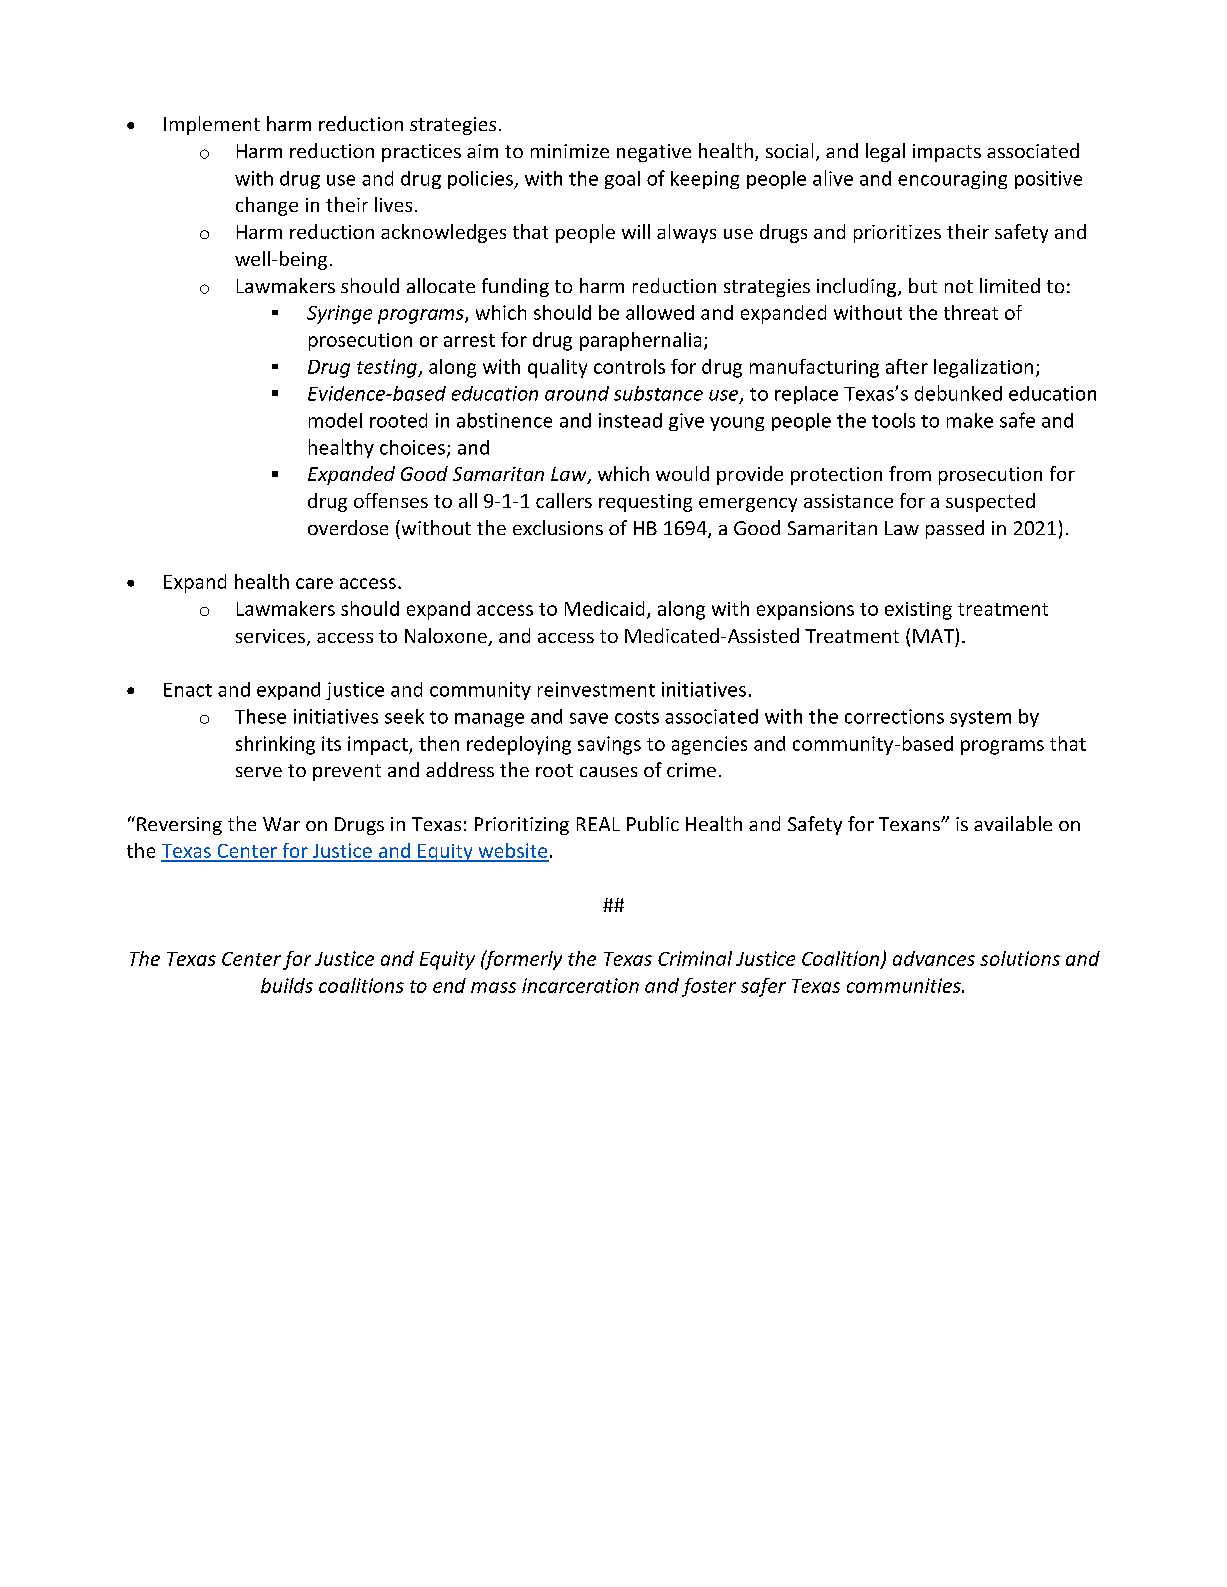 This screenshot has width=1227, height=1587. What do you see at coordinates (654, 153) in the screenshot?
I see `negative` at bounding box center [654, 153].
